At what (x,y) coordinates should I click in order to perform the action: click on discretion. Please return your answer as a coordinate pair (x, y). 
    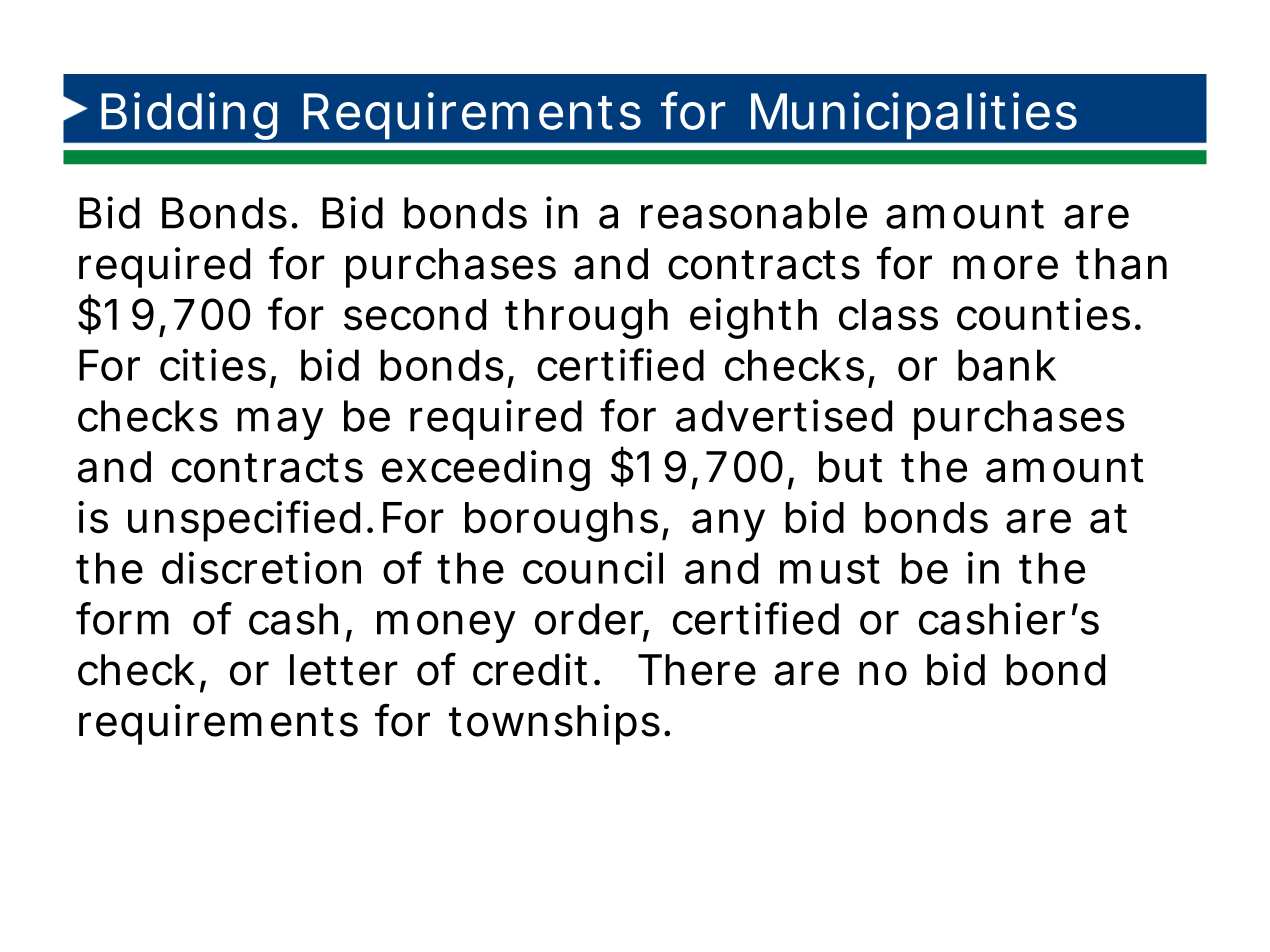
    Looking at the image, I should click on (261, 567).
